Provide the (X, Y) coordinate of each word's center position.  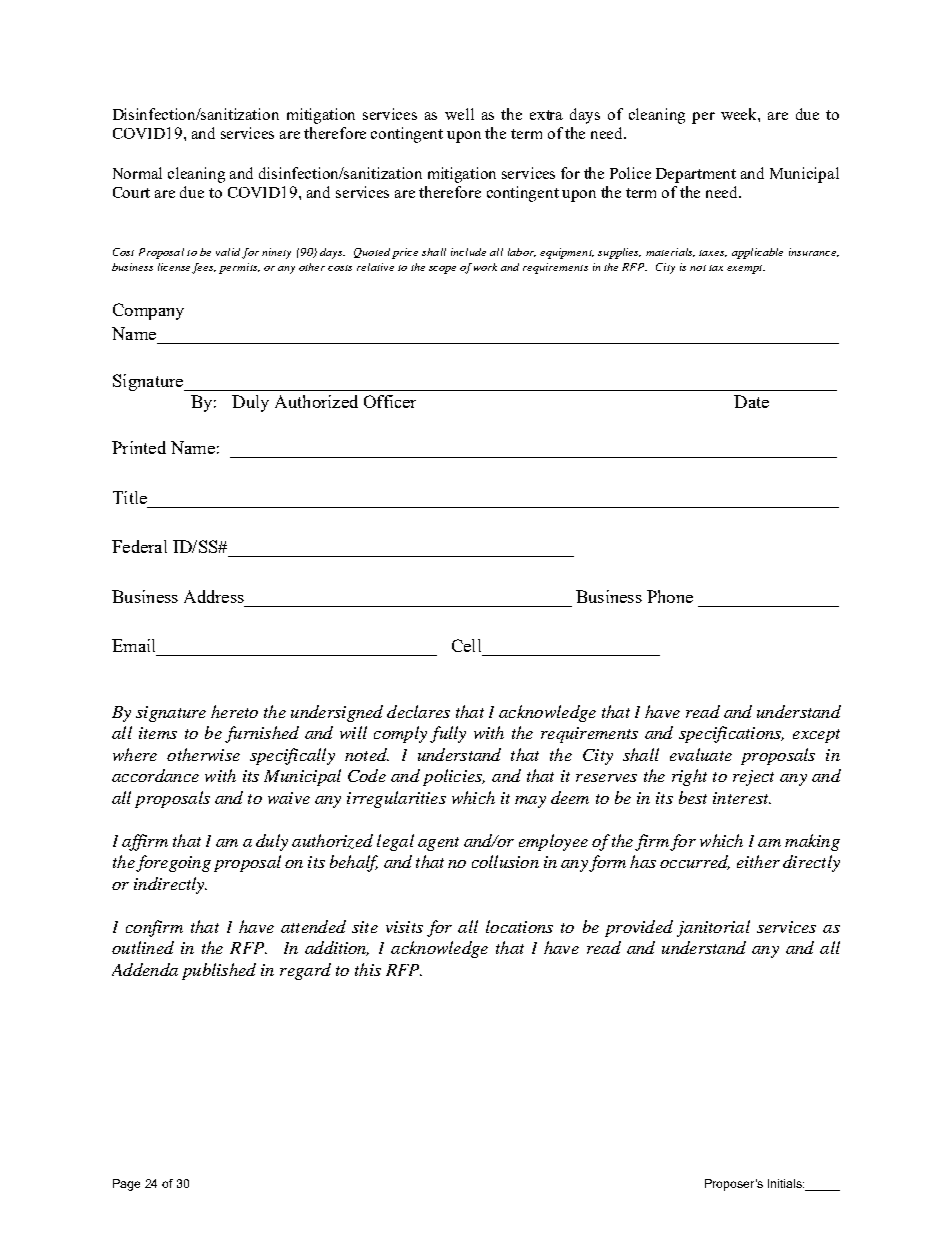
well (459, 114)
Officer (390, 401)
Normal (137, 173)
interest (742, 798)
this (368, 969)
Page (126, 1185)
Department (696, 175)
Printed (139, 447)
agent (438, 844)
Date (751, 401)
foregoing (173, 863)
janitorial (713, 928)
